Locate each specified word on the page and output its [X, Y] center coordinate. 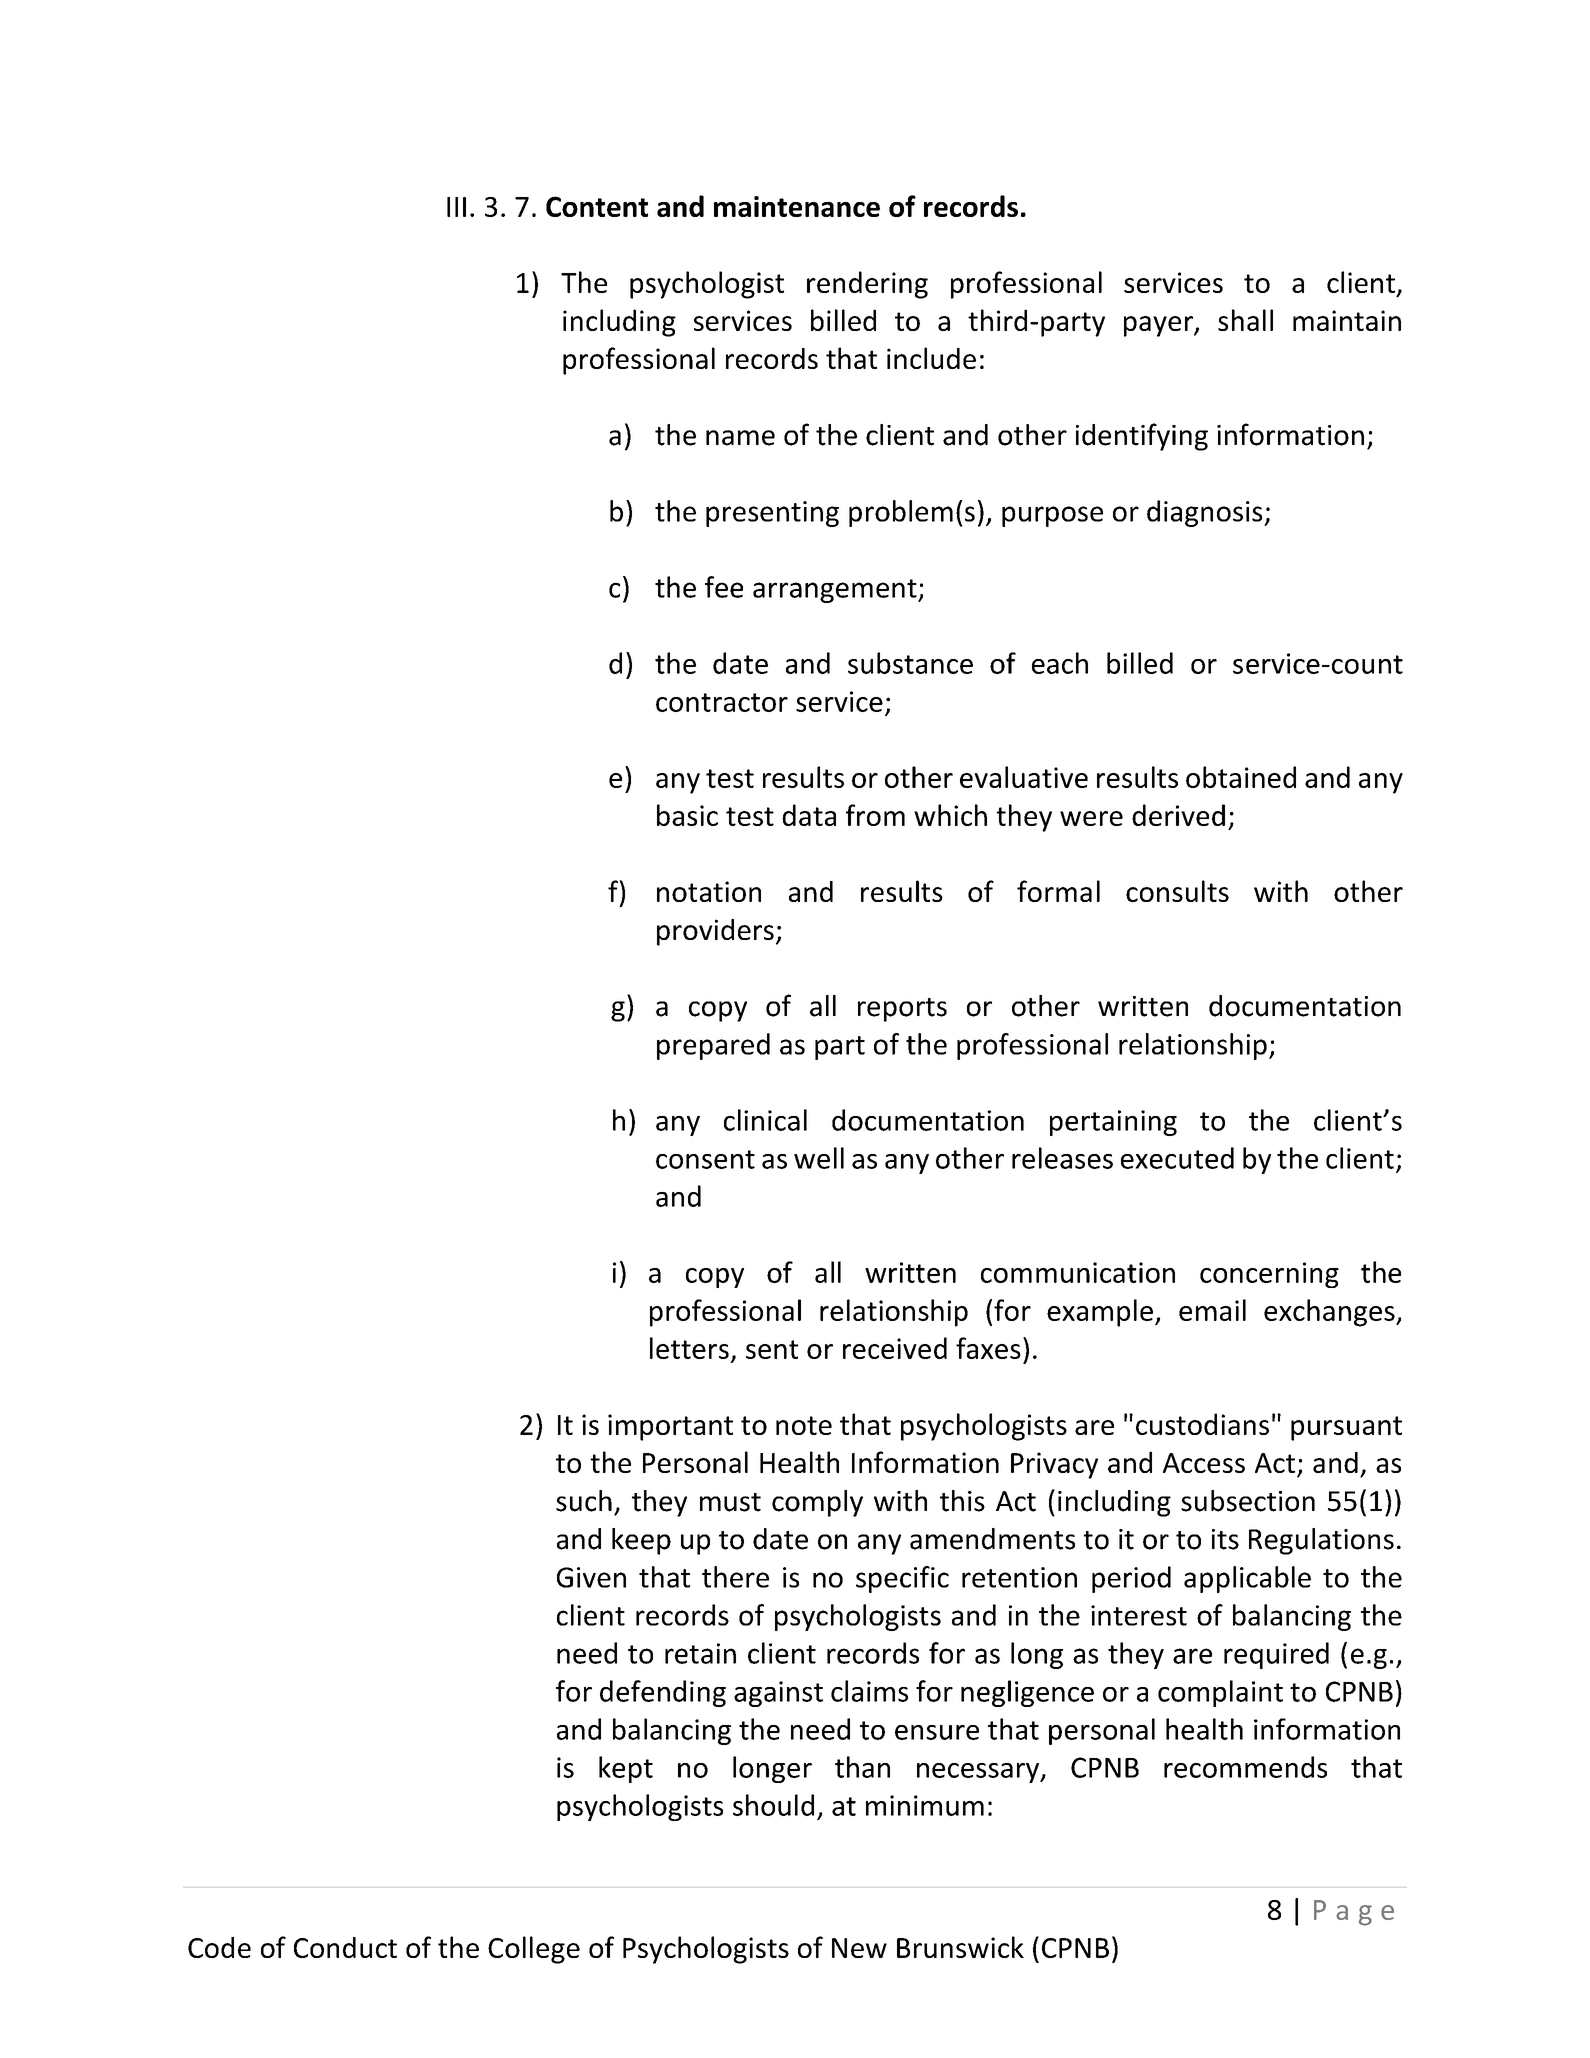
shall [1245, 320]
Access [1204, 1463]
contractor [722, 702]
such [584, 1501]
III [456, 207]
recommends [1245, 1767]
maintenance [797, 206]
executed [1177, 1158]
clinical [765, 1120]
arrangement [836, 591]
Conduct [345, 1947]
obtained [1241, 777]
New [859, 1948]
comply [817, 1503]
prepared [713, 1046]
